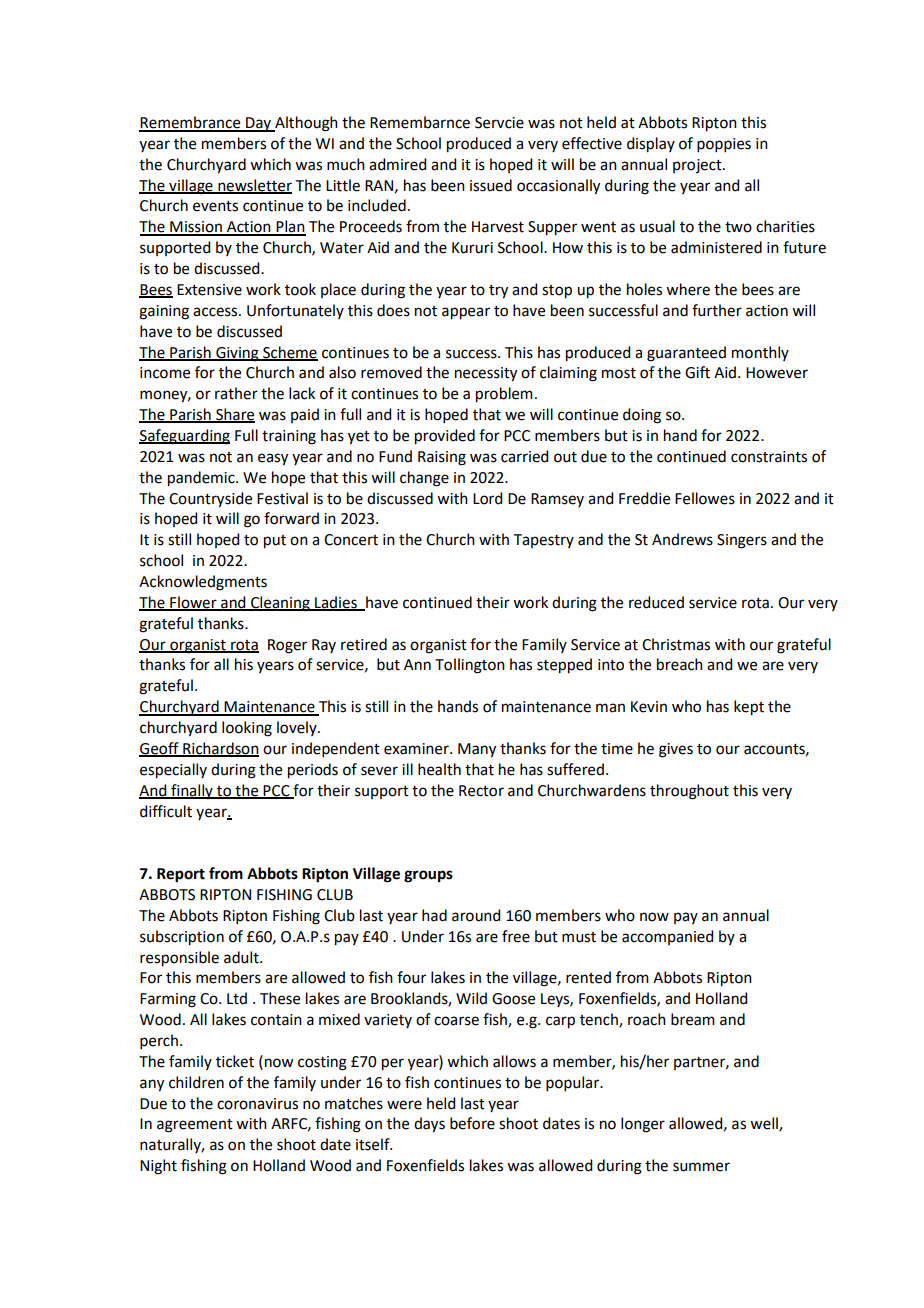 Image resolution: width=924 pixels, height=1308 pixels. Describe the element at coordinates (472, 1123) in the document. I see `before` at that location.
